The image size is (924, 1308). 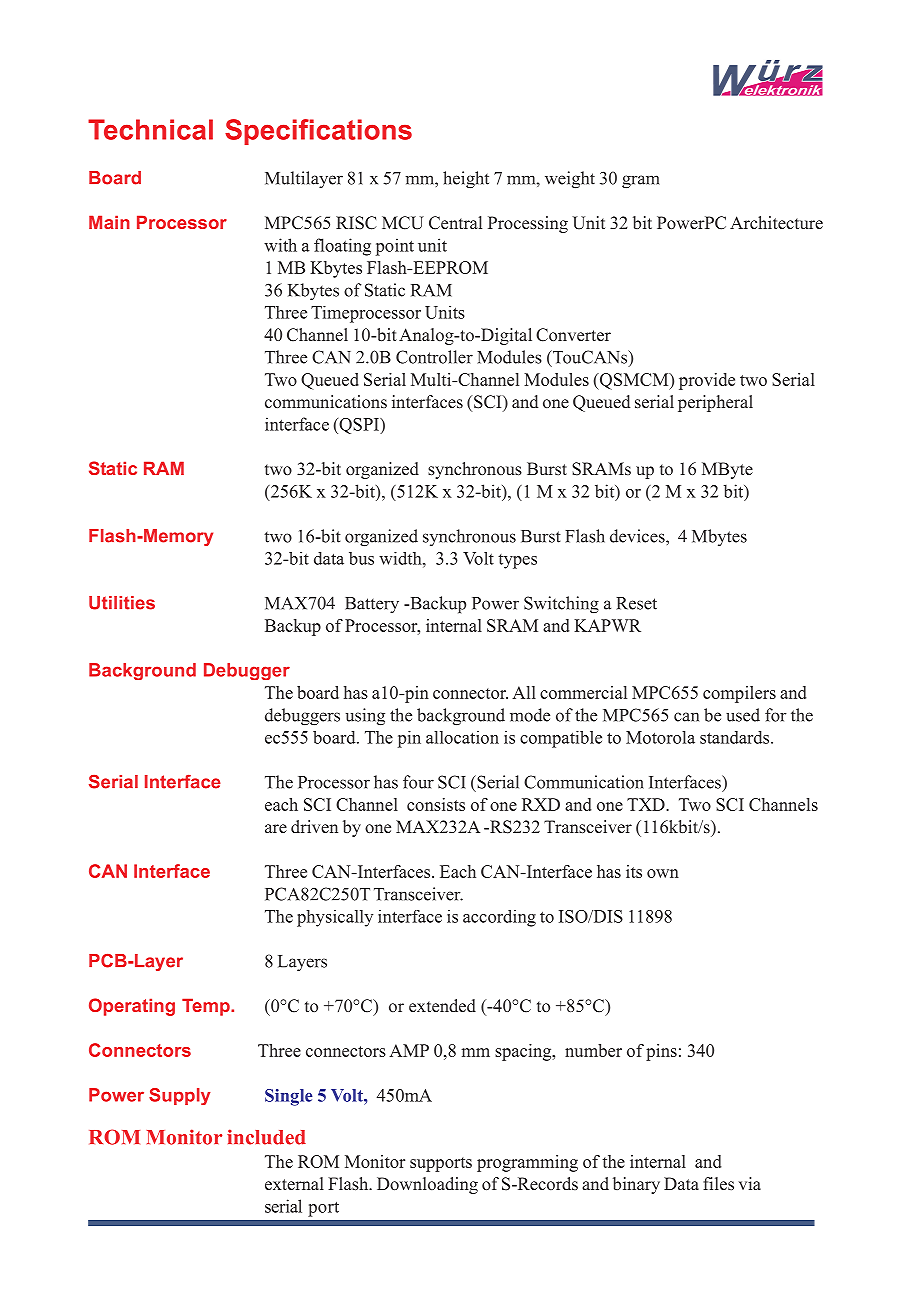 What do you see at coordinates (122, 603) in the screenshot?
I see `Utilities` at bounding box center [122, 603].
